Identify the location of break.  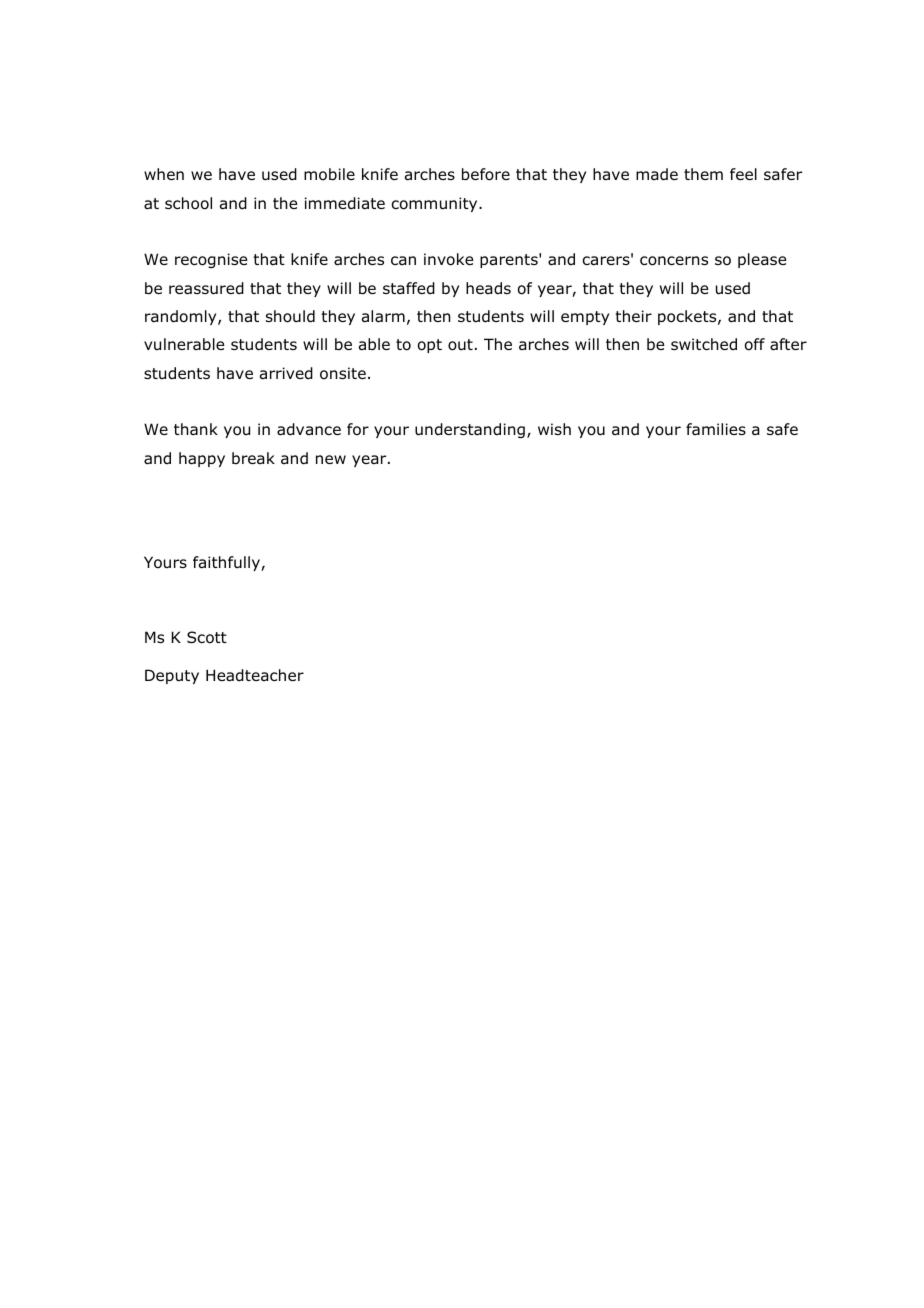
(253, 458).
